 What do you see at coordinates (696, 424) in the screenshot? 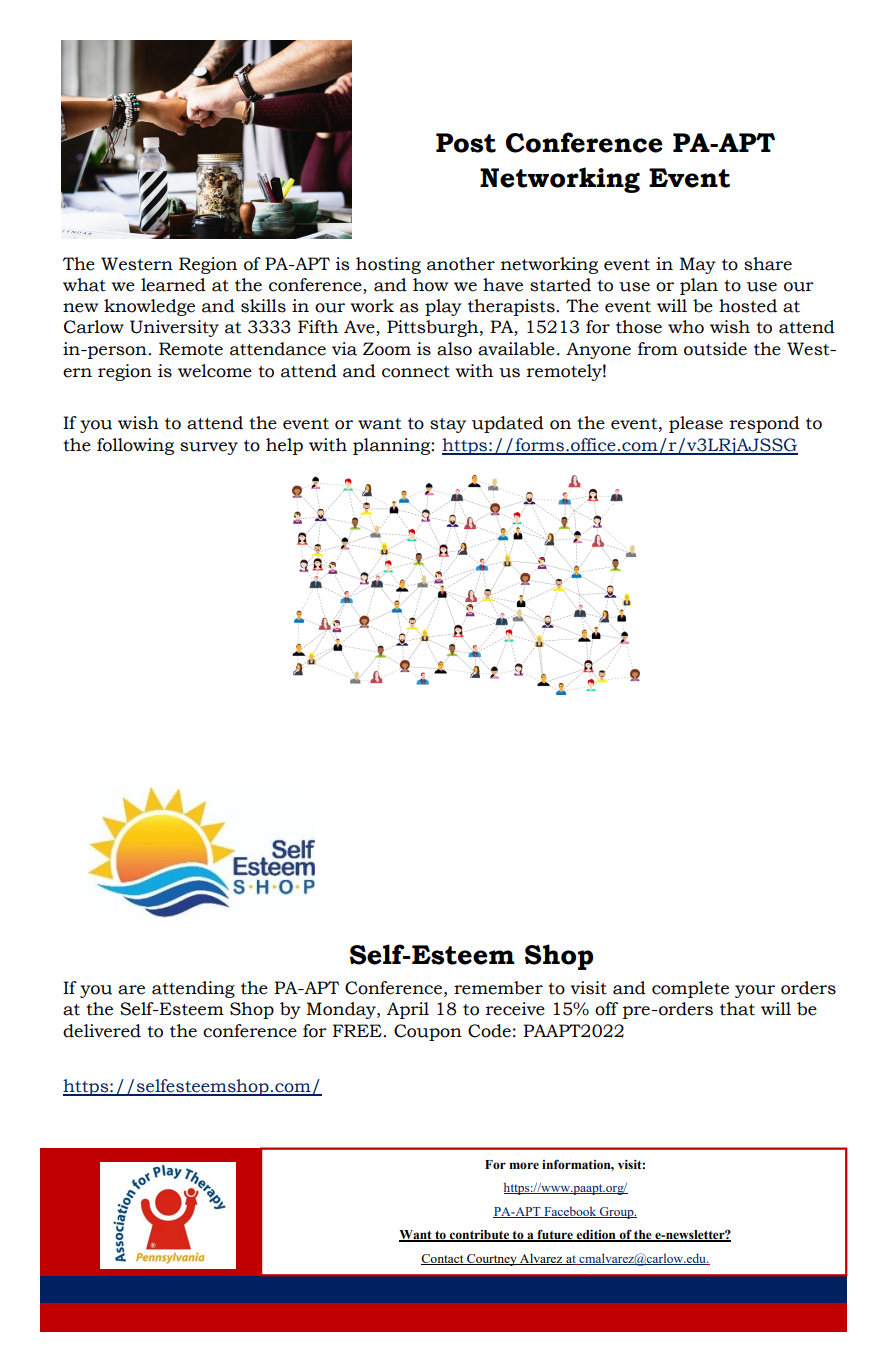
I see `please` at bounding box center [696, 424].
